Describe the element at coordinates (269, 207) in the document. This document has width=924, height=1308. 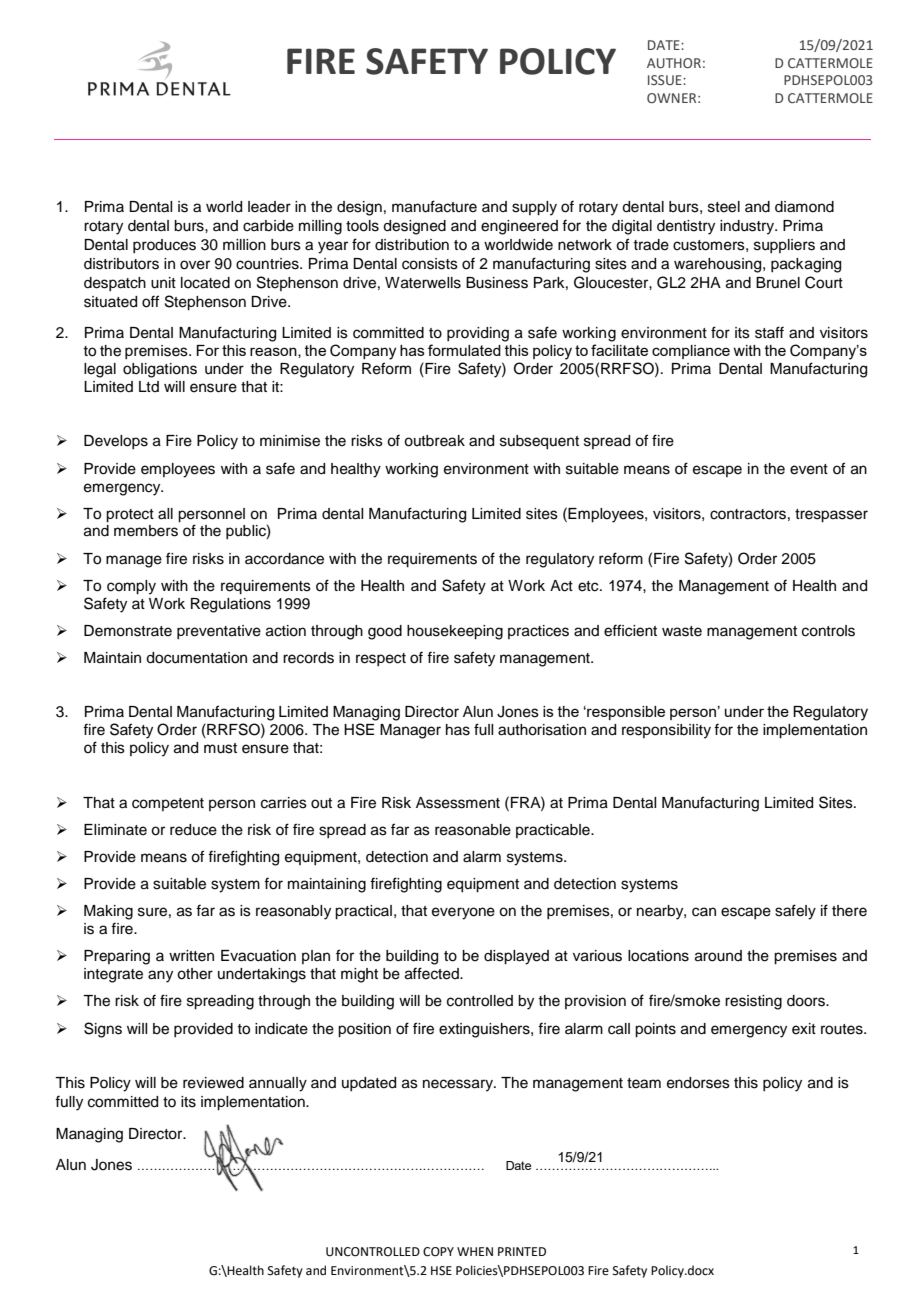
I see `leader` at that location.
